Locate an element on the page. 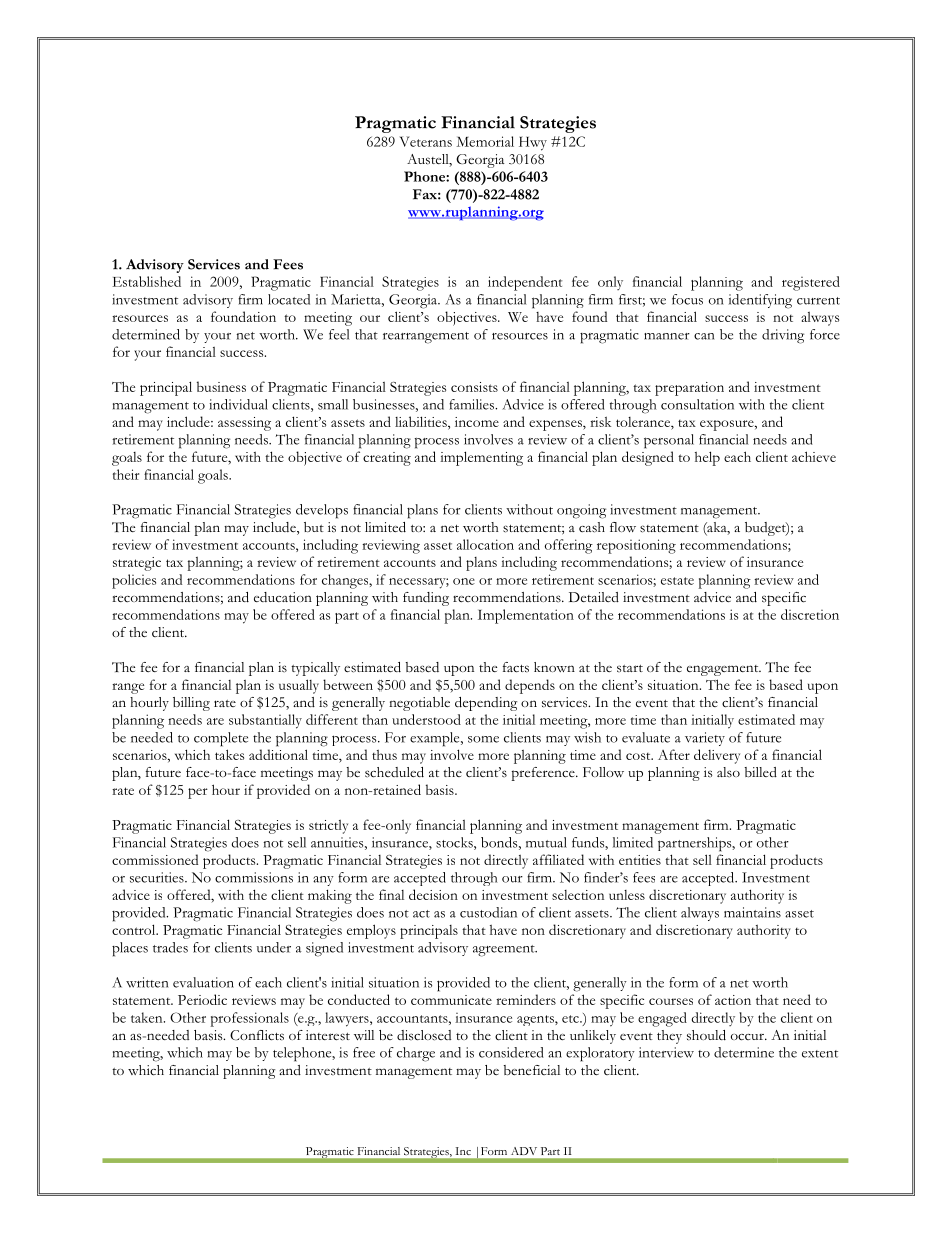 The height and width of the document is (1233, 952). Memorial is located at coordinates (485, 141).
